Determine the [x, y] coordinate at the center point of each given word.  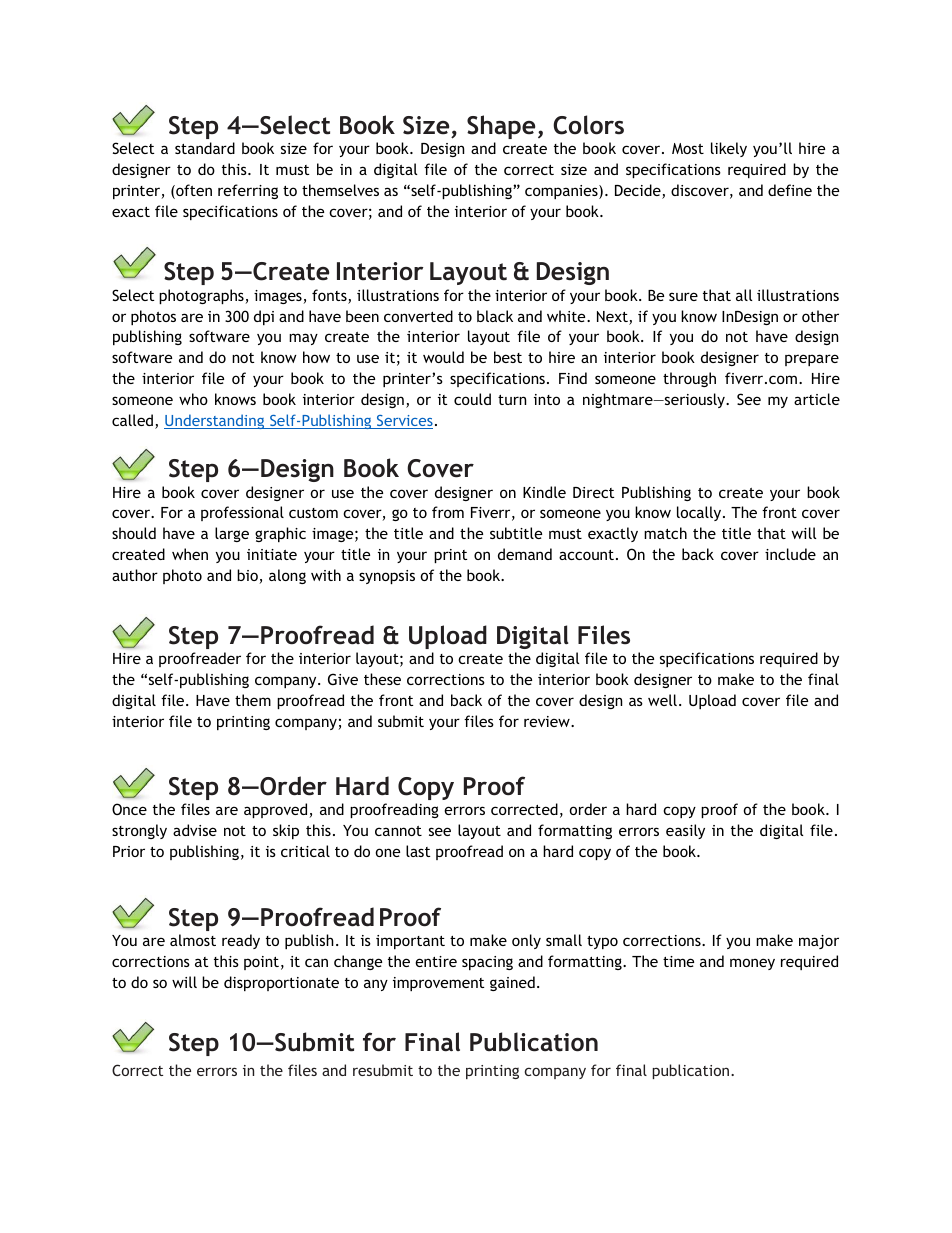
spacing [487, 963]
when [190, 554]
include [790, 554]
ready [241, 941]
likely [729, 149]
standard [205, 148]
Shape [501, 127]
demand [525, 554]
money [752, 964]
